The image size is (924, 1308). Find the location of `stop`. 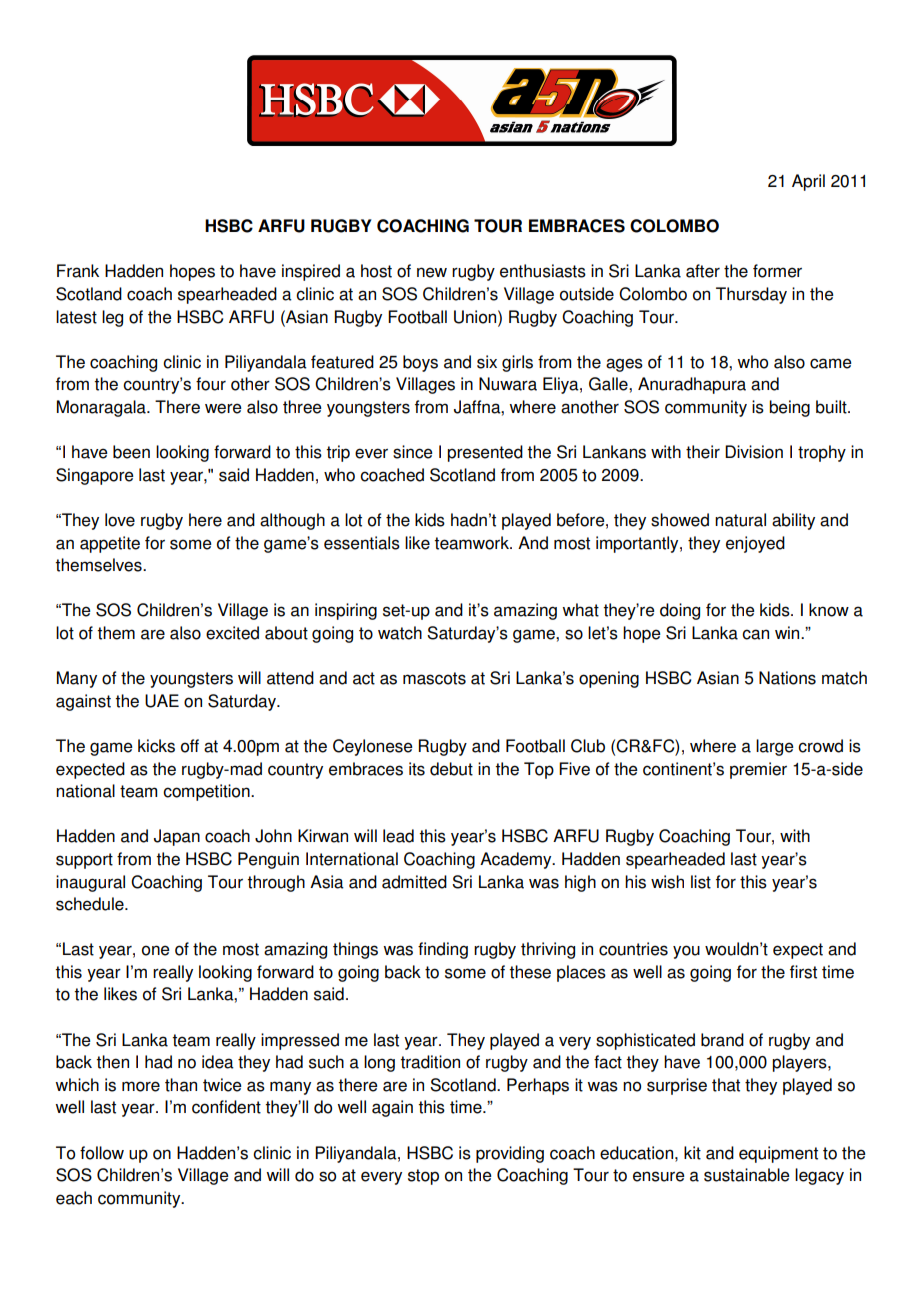

stop is located at coordinates (423, 1177).
